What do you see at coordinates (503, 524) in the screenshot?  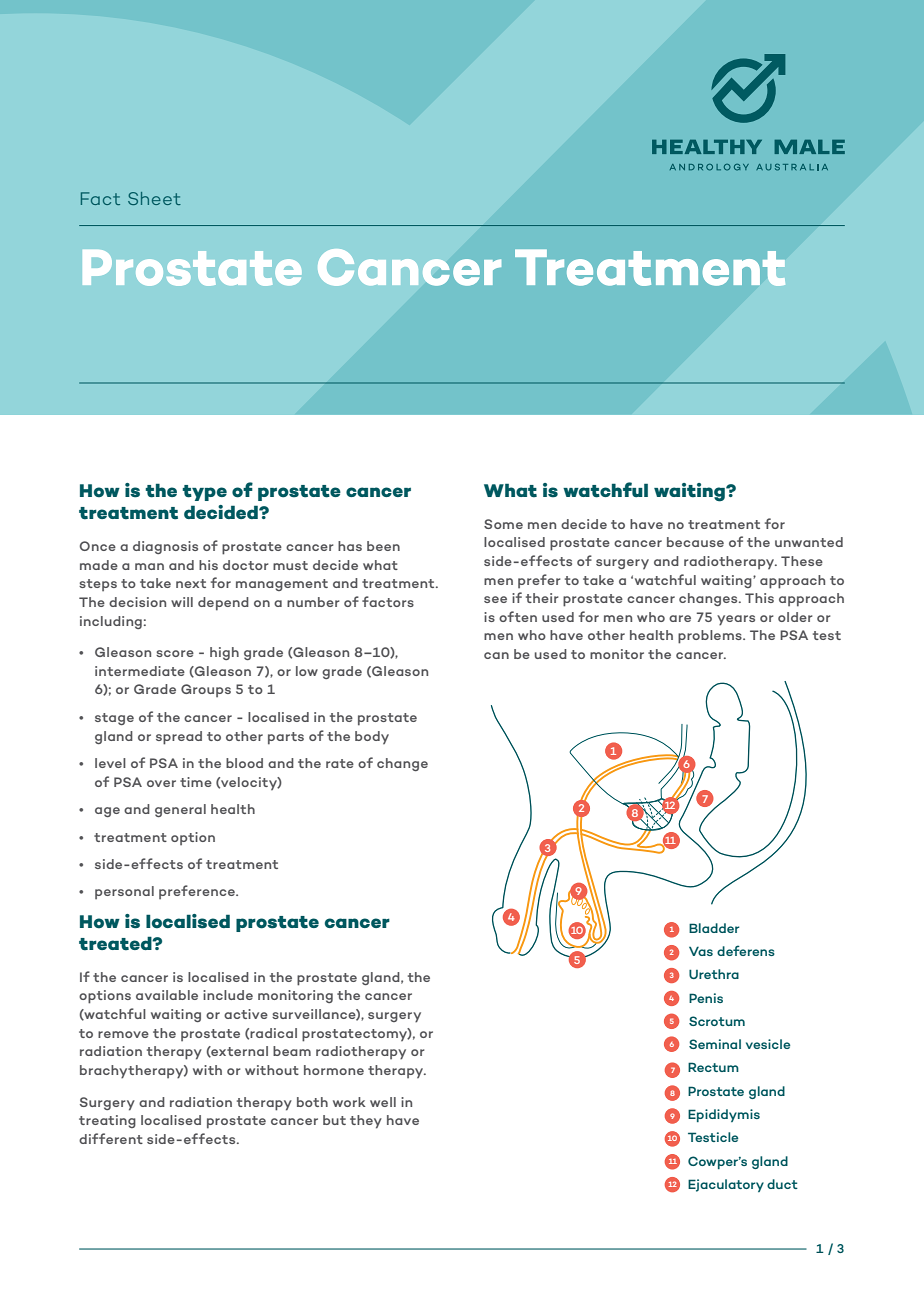 I see `Some` at bounding box center [503, 524].
